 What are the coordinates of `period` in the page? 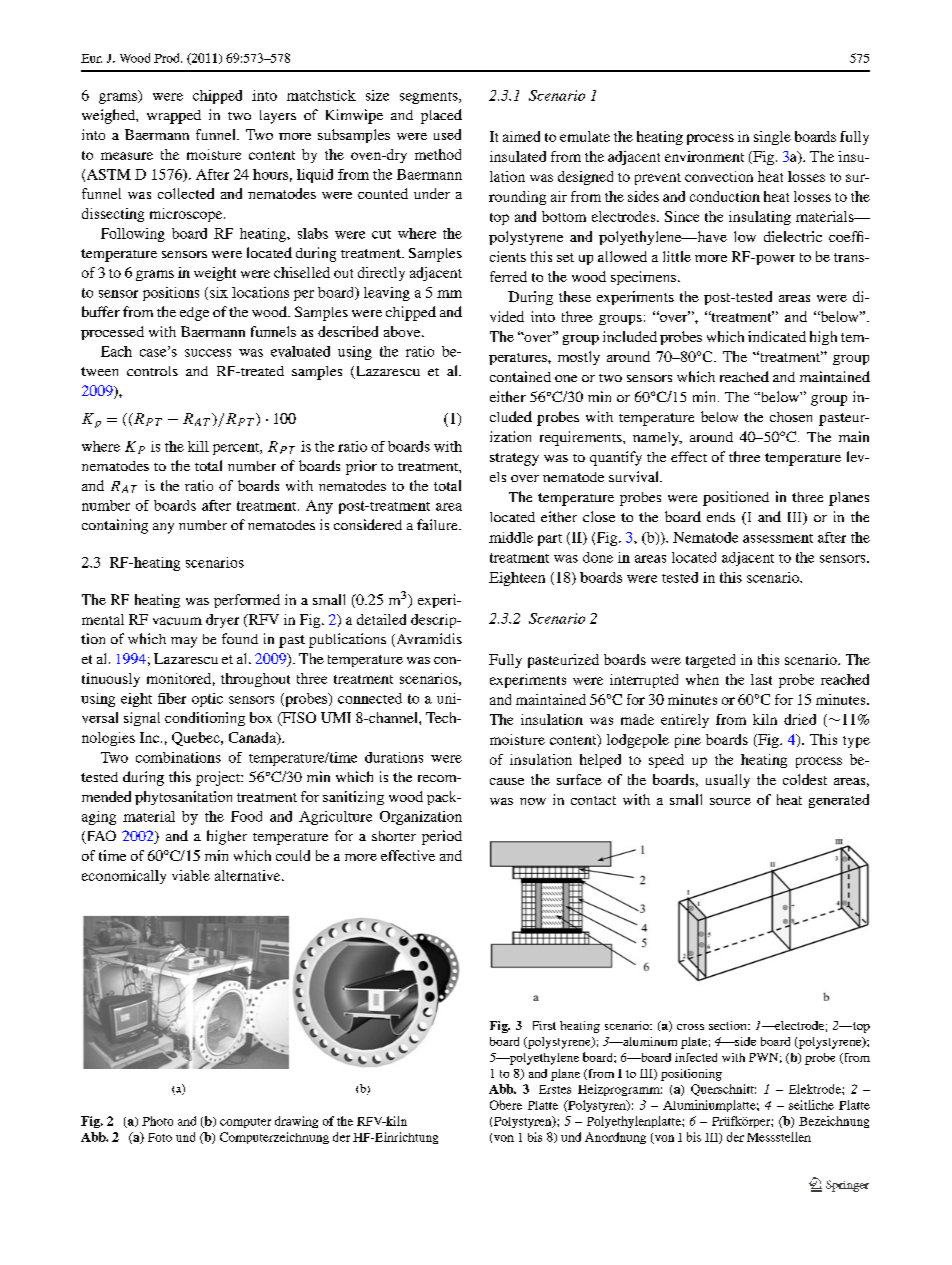 It's located at (442, 837).
